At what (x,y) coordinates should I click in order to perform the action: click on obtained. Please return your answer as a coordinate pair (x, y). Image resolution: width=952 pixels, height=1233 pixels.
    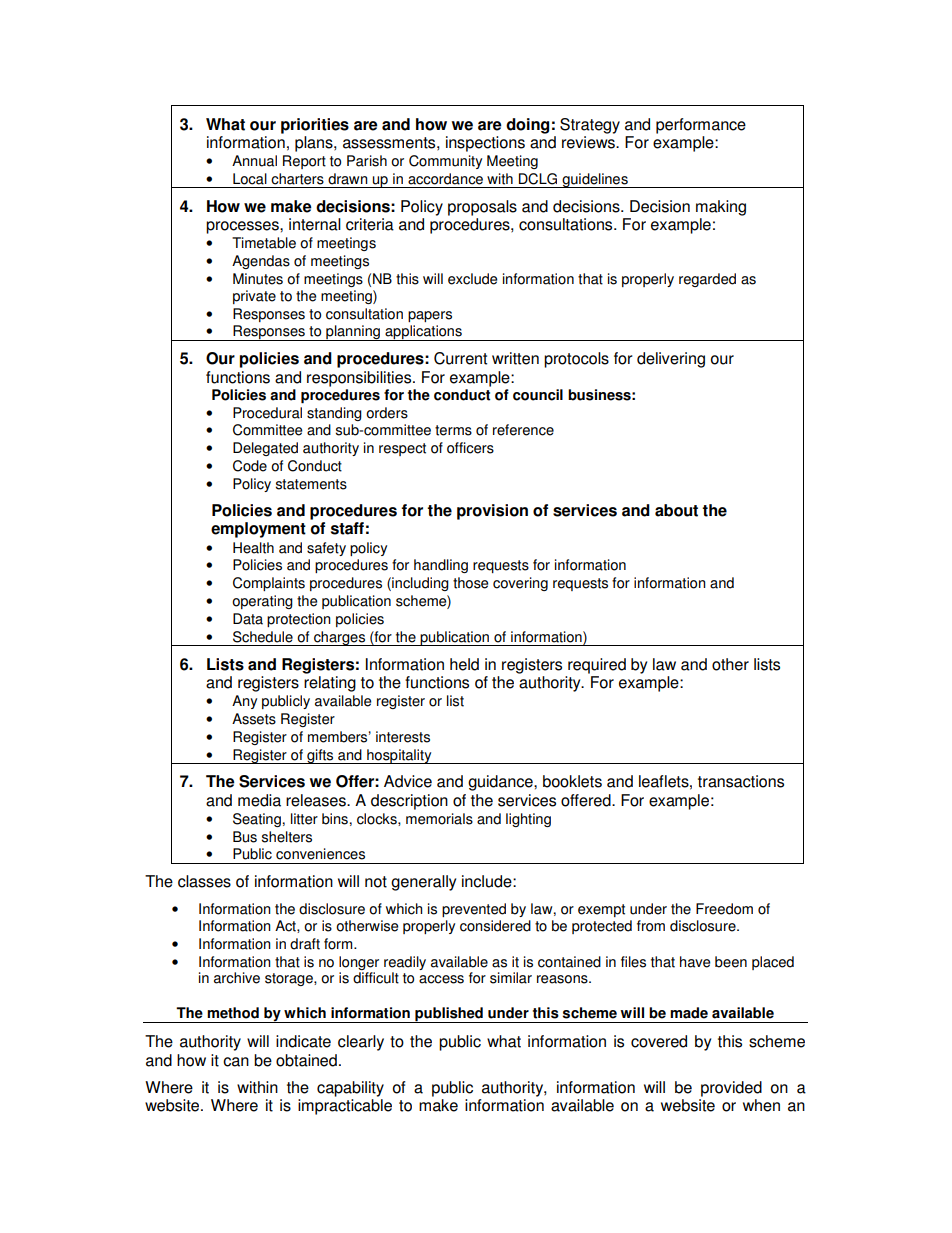
    Looking at the image, I should click on (306, 1060).
